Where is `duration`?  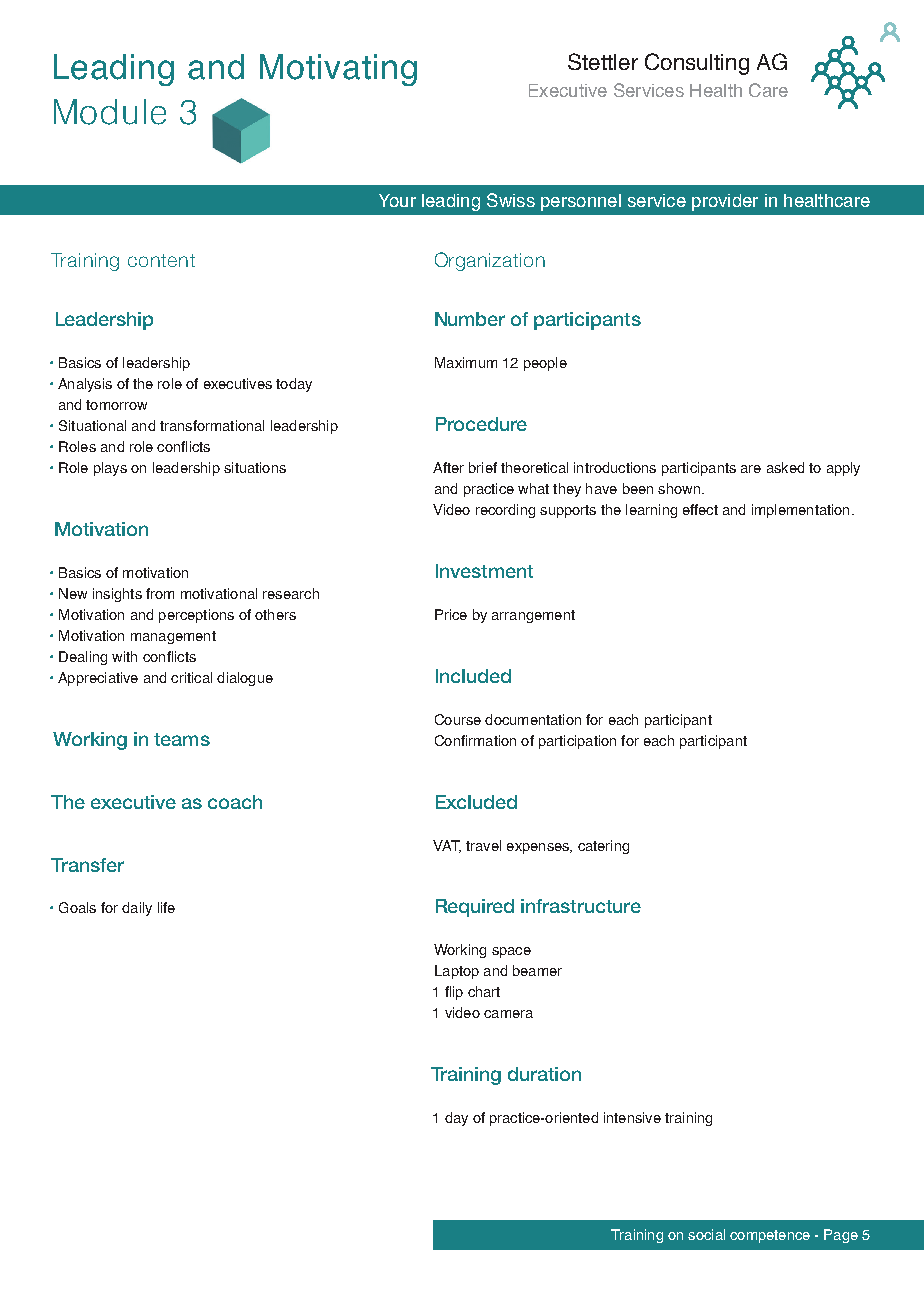 duration is located at coordinates (544, 1074).
